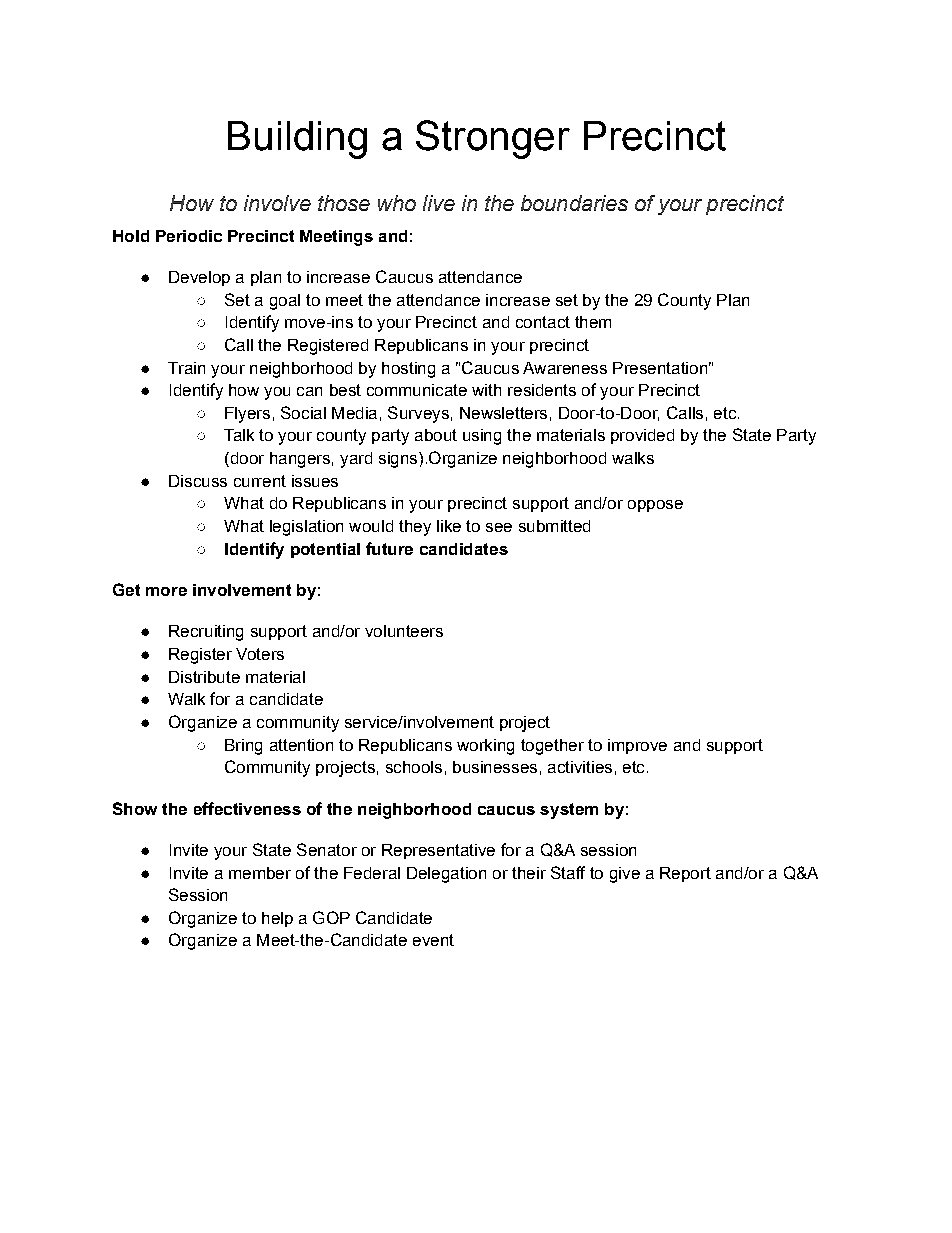 The width and height of the screenshot is (952, 1233). What do you see at coordinates (247, 415) in the screenshot?
I see `Flyers` at bounding box center [247, 415].
